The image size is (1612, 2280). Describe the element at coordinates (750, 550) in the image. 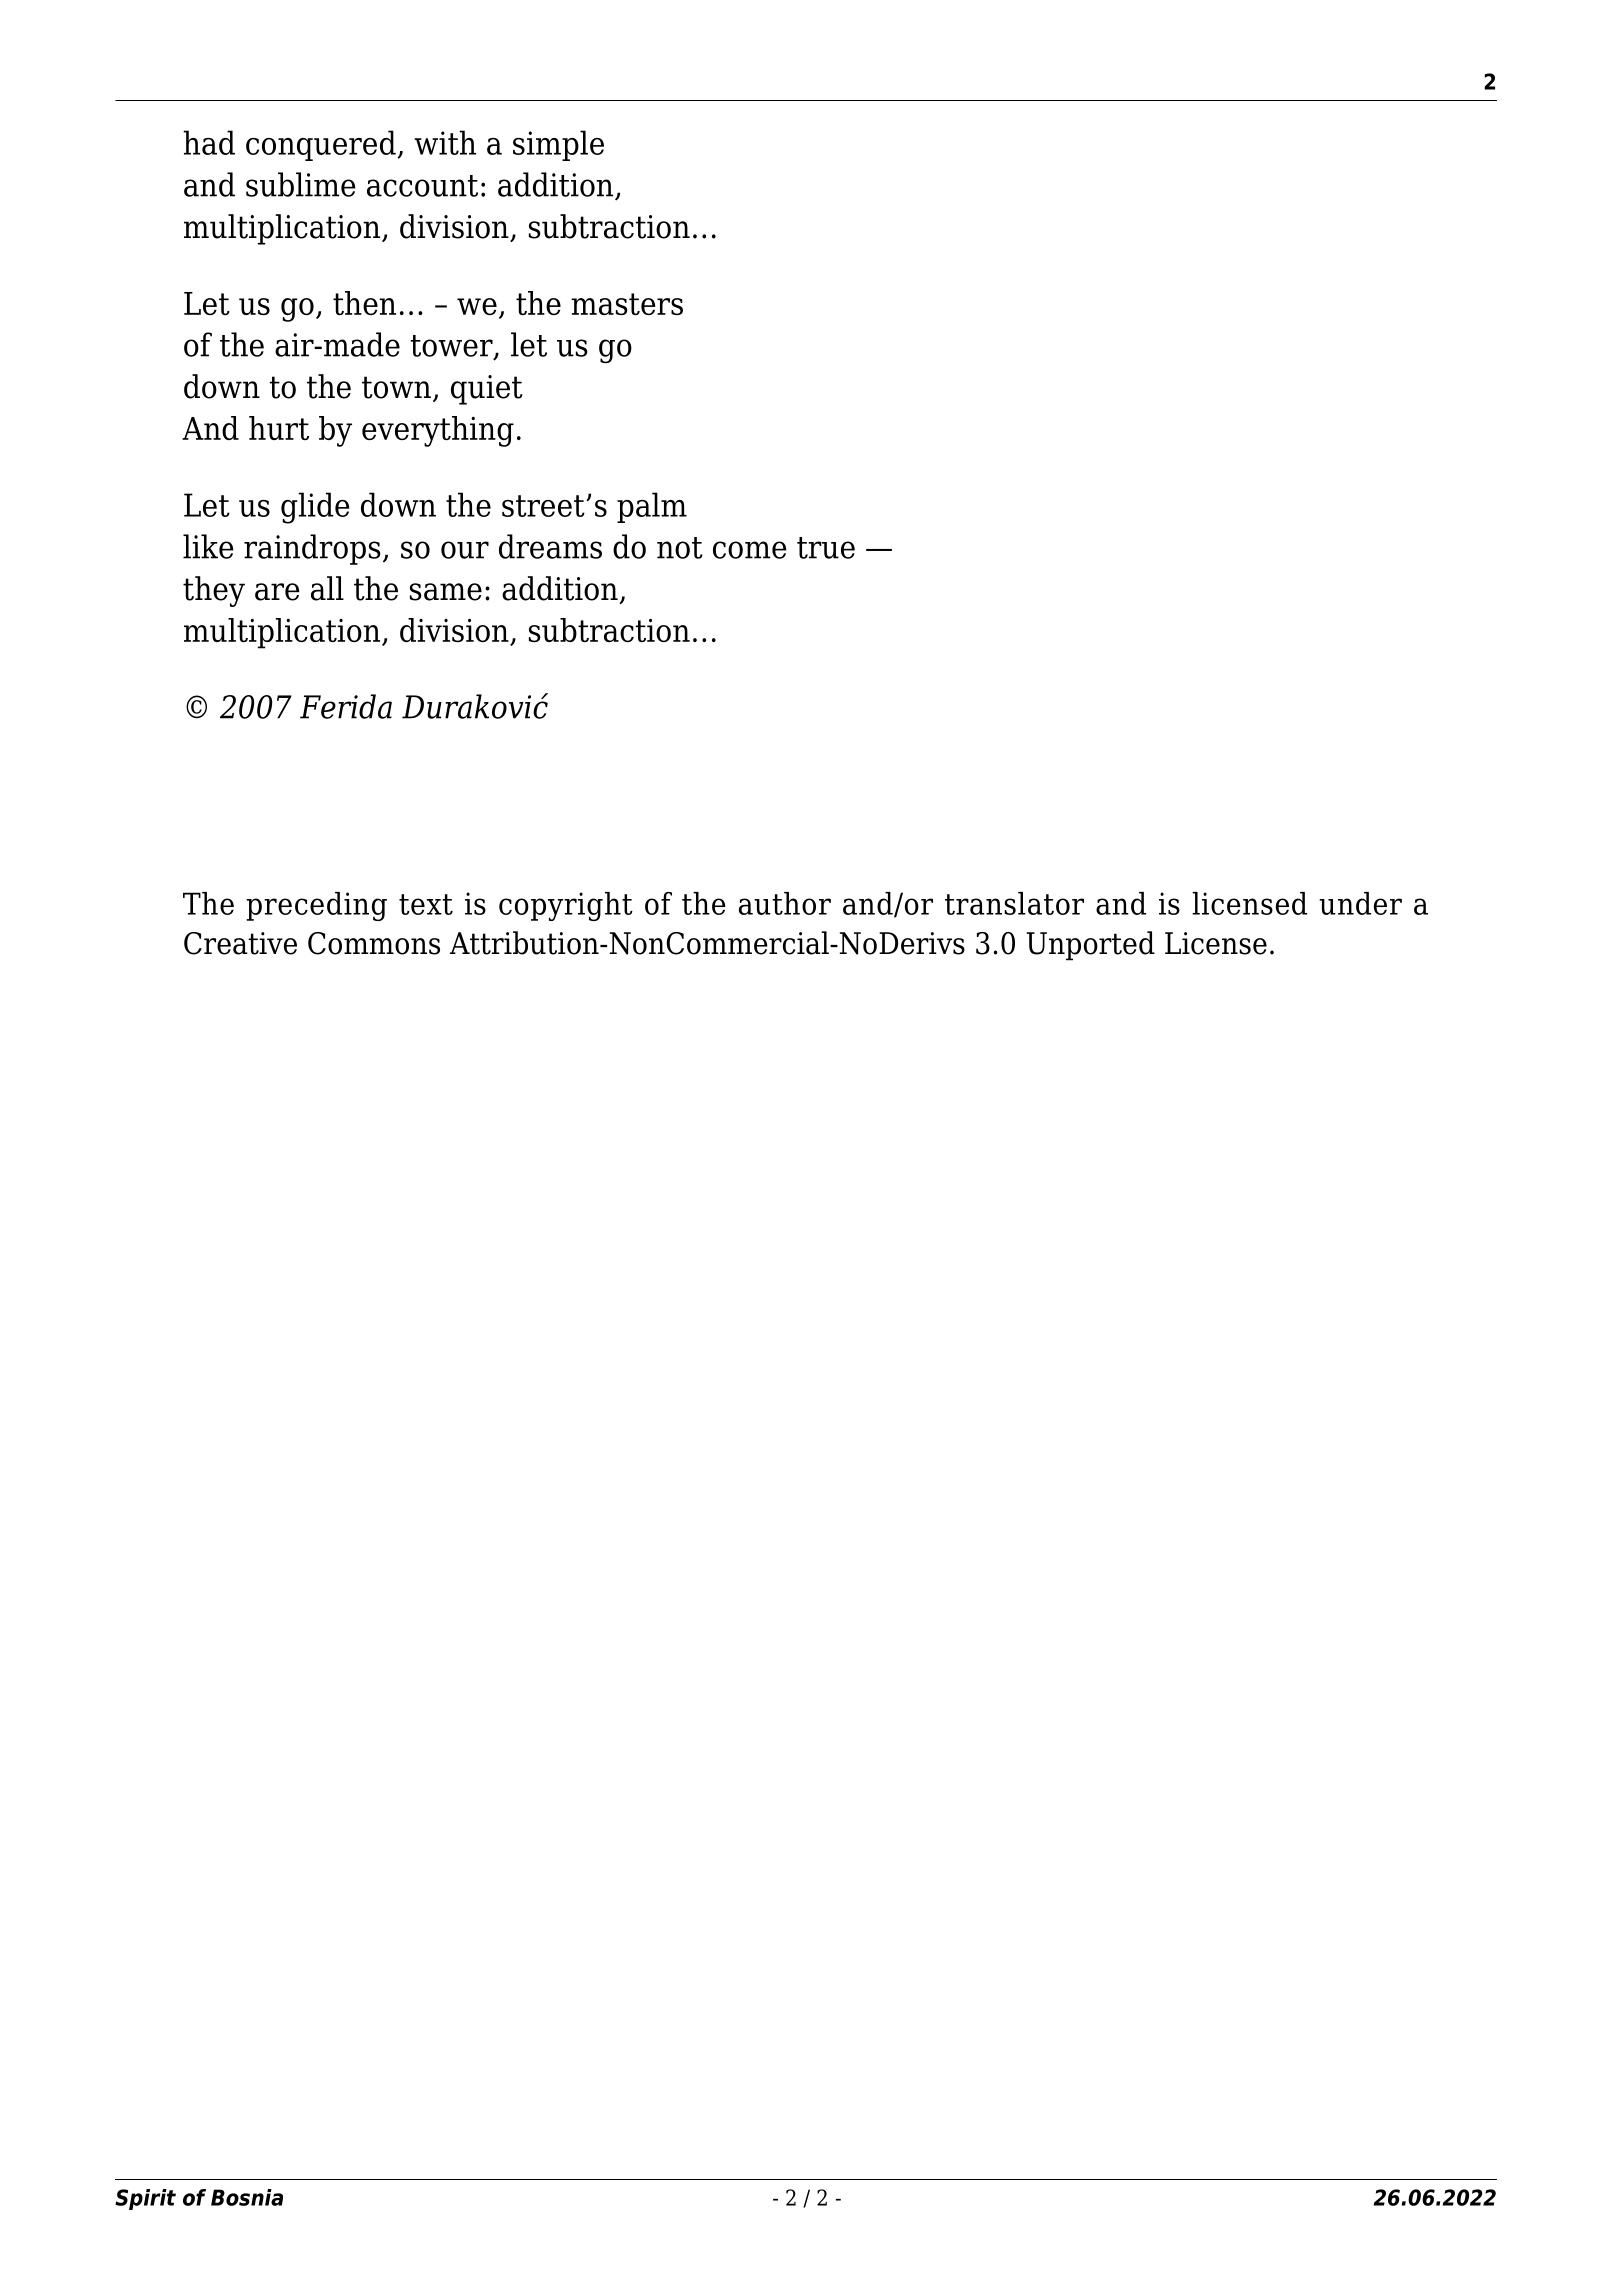

I see `come` at that location.
